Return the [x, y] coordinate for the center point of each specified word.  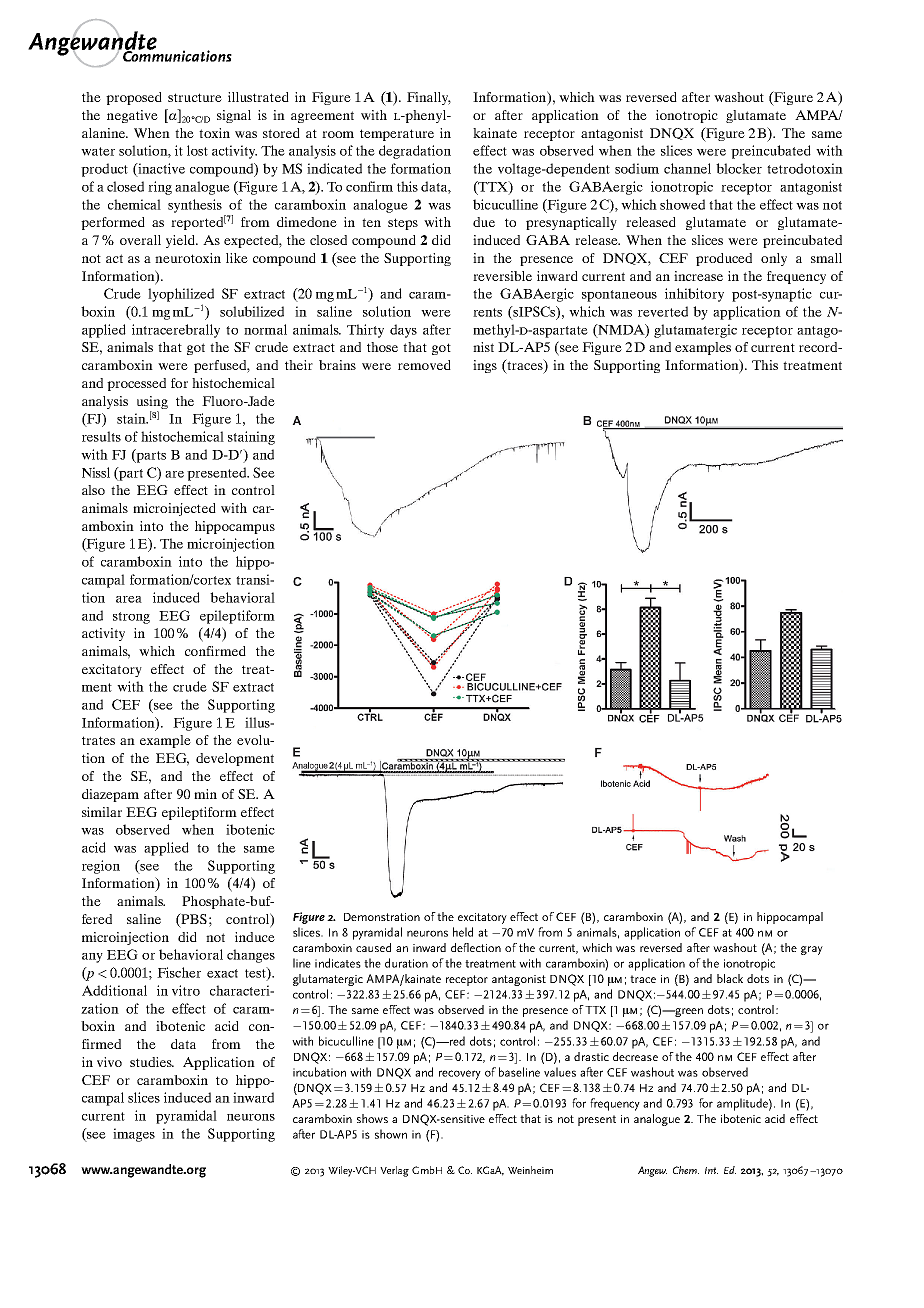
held [463, 932]
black [730, 978]
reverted [663, 311]
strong [131, 618]
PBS [193, 920]
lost [197, 150]
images [134, 1135]
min [205, 794]
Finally [429, 98]
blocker [739, 168]
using [152, 402]
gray [812, 950]
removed [424, 365]
